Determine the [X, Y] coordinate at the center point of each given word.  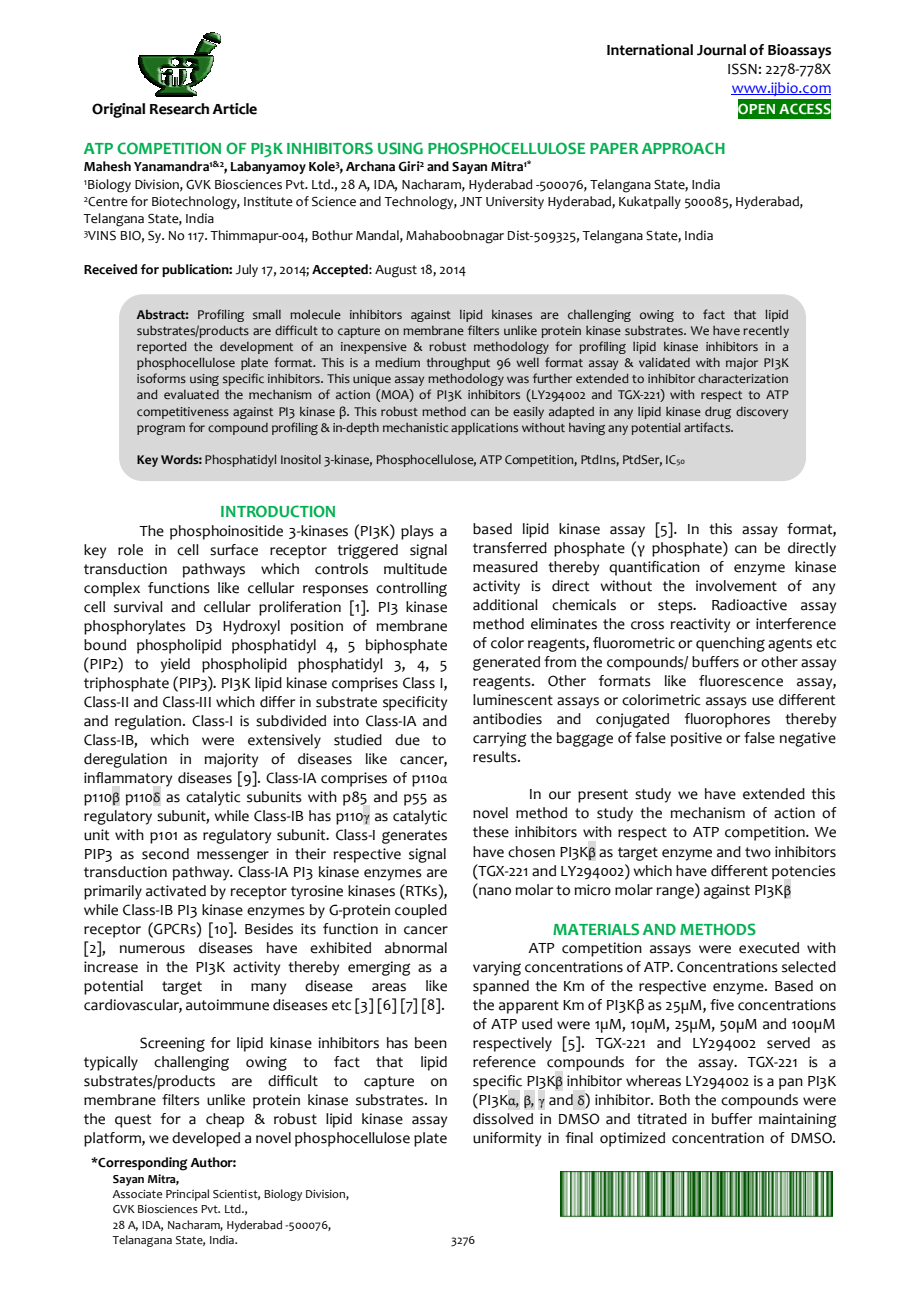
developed [206, 1139]
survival [138, 607]
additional [505, 605]
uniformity [507, 1139]
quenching [730, 644]
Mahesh [107, 166]
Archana [370, 166]
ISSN [742, 69]
